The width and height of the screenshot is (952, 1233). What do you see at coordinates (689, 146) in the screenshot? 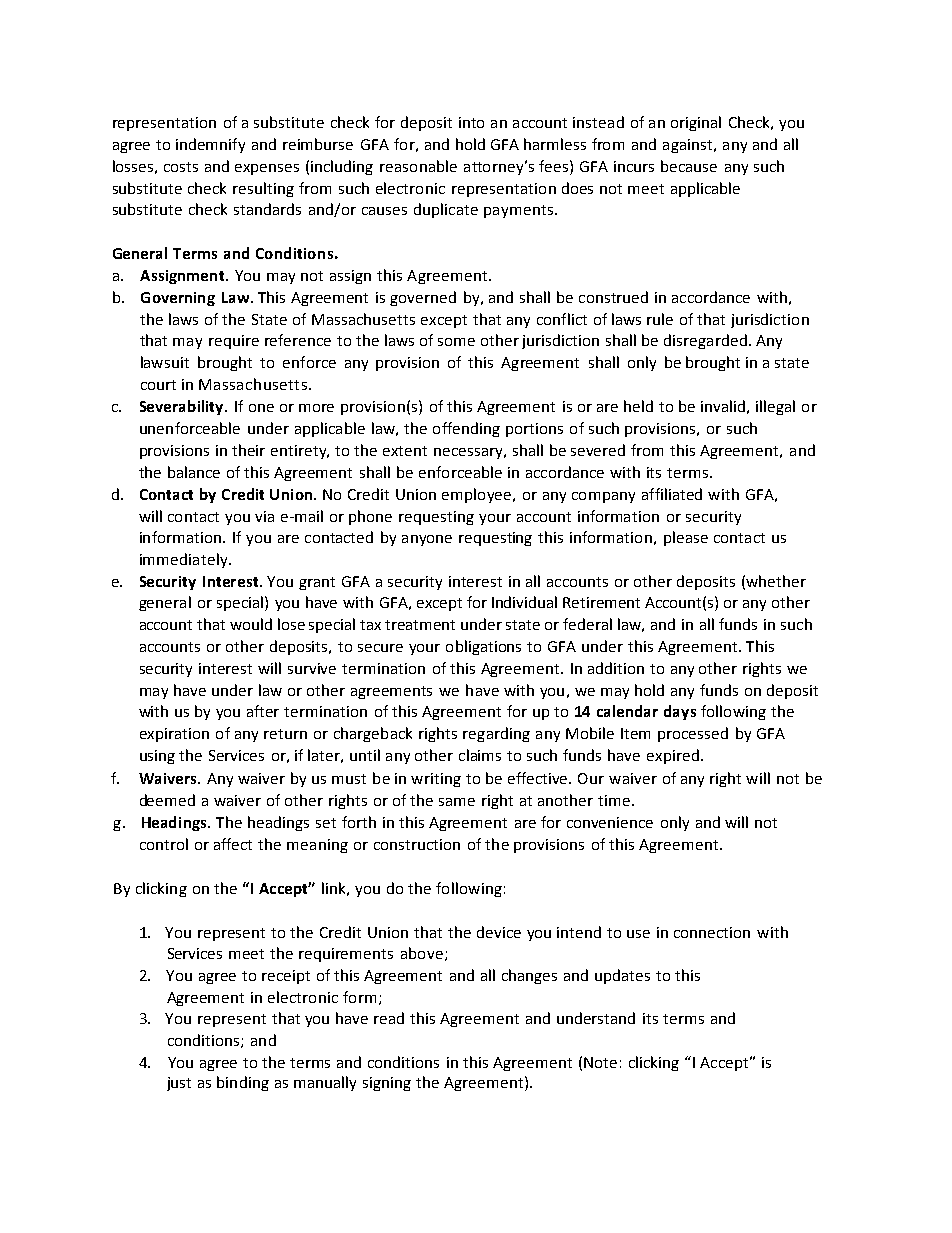
I see `against` at bounding box center [689, 146].
